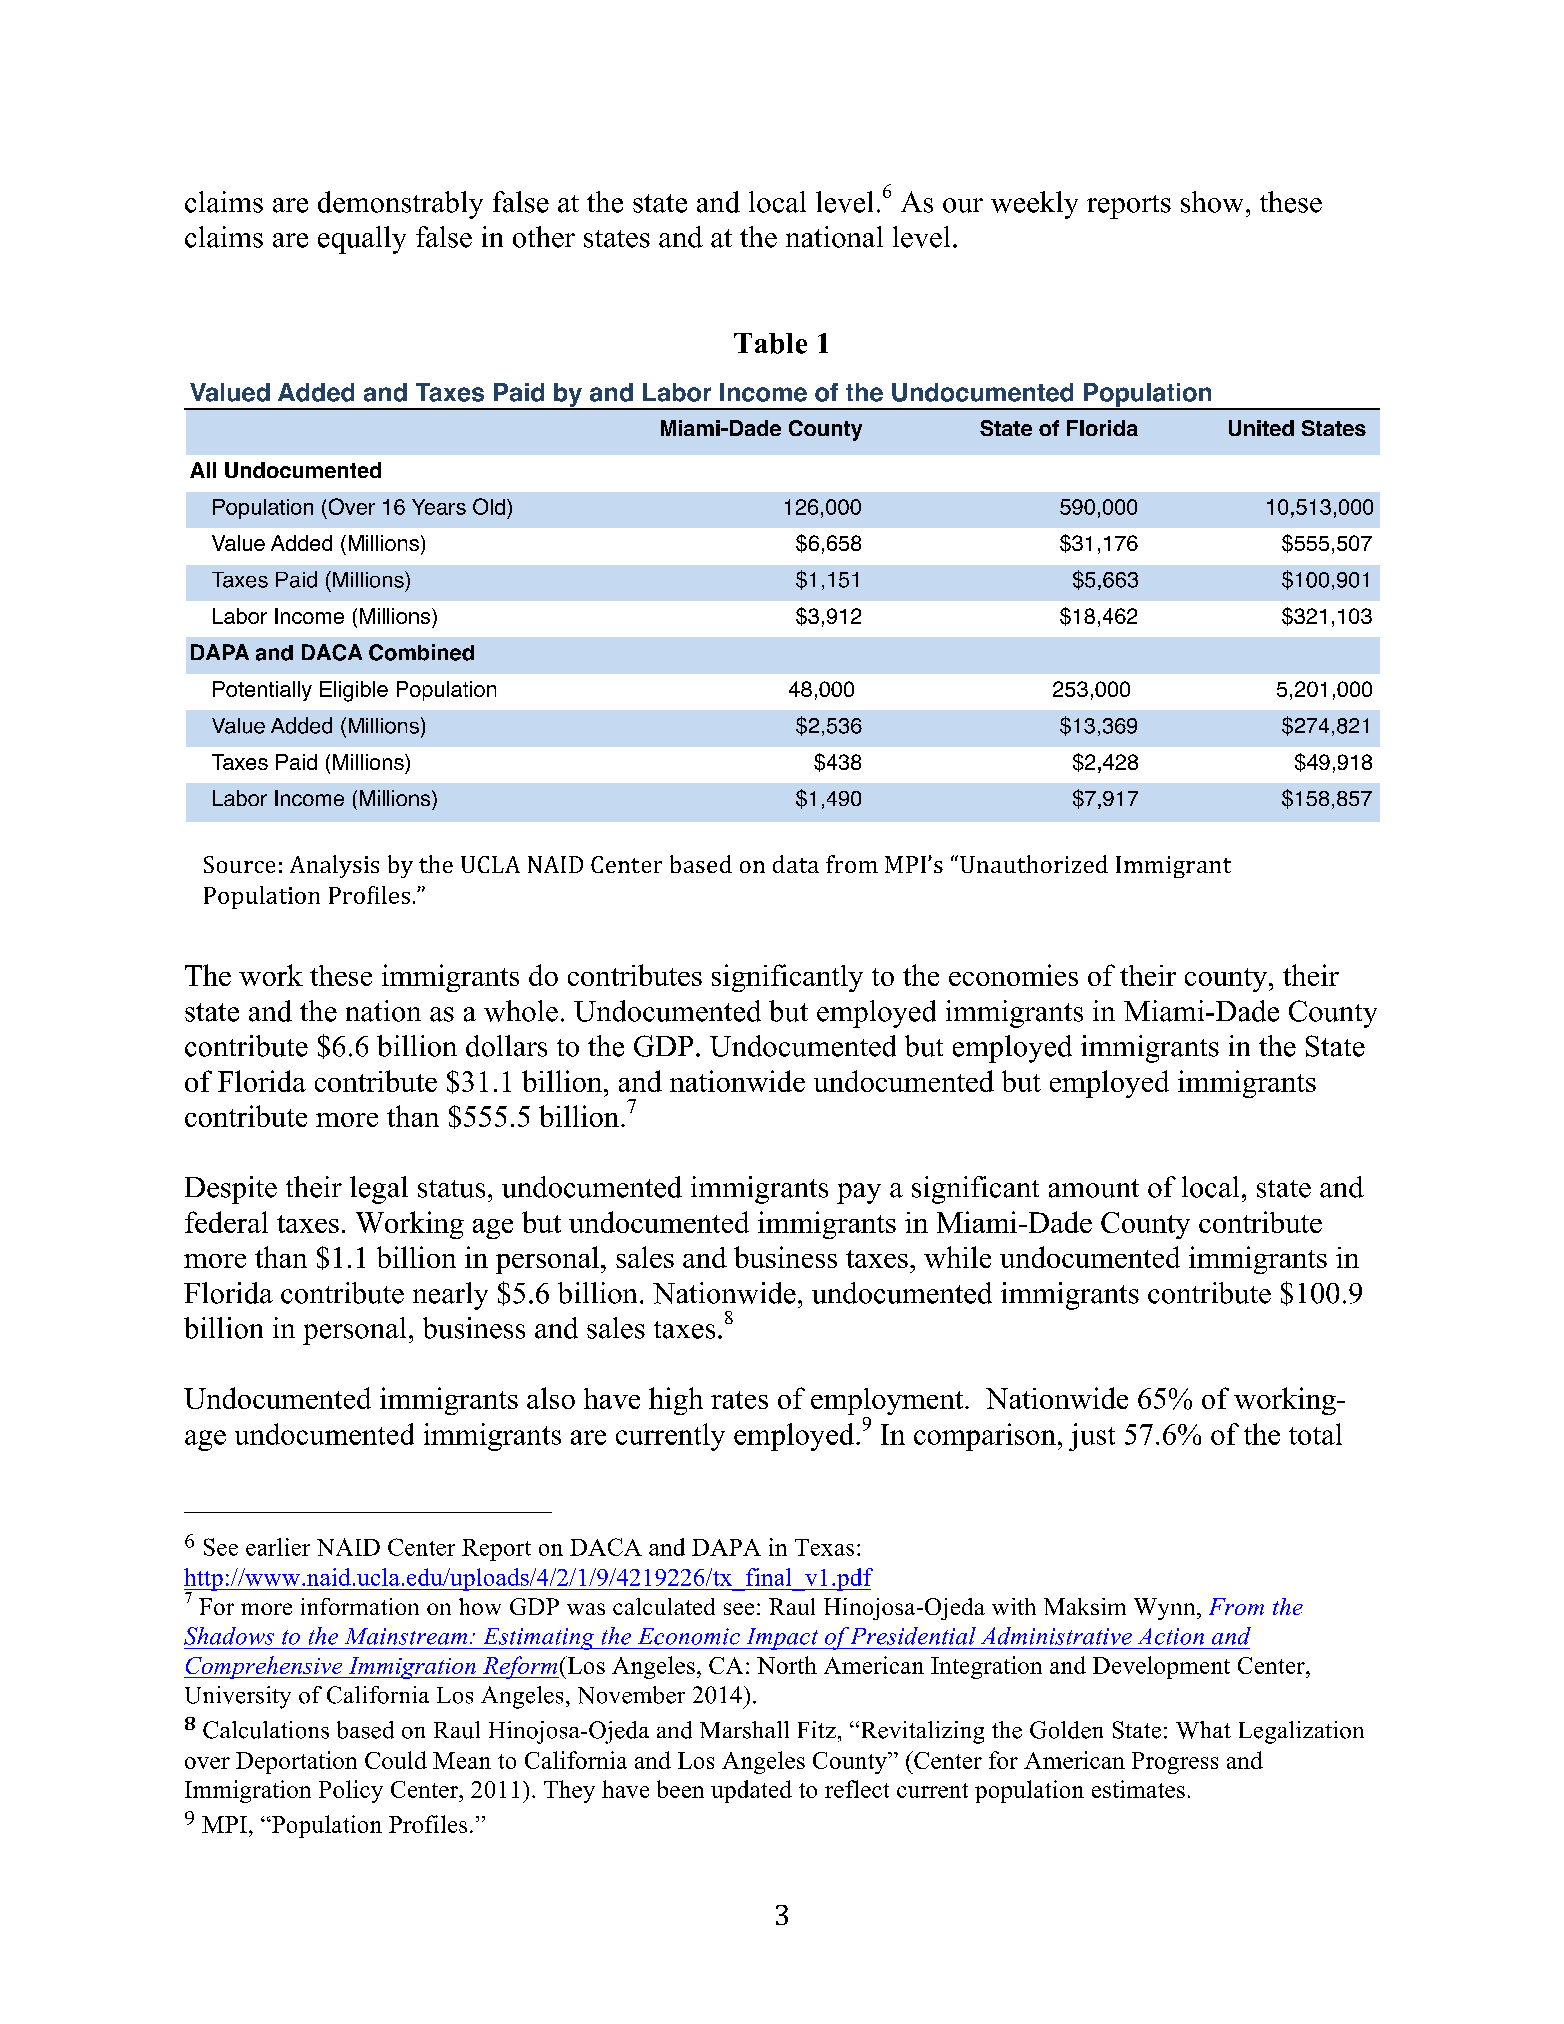 The image size is (1564, 2024). What do you see at coordinates (770, 343) in the screenshot?
I see `Table` at bounding box center [770, 343].
